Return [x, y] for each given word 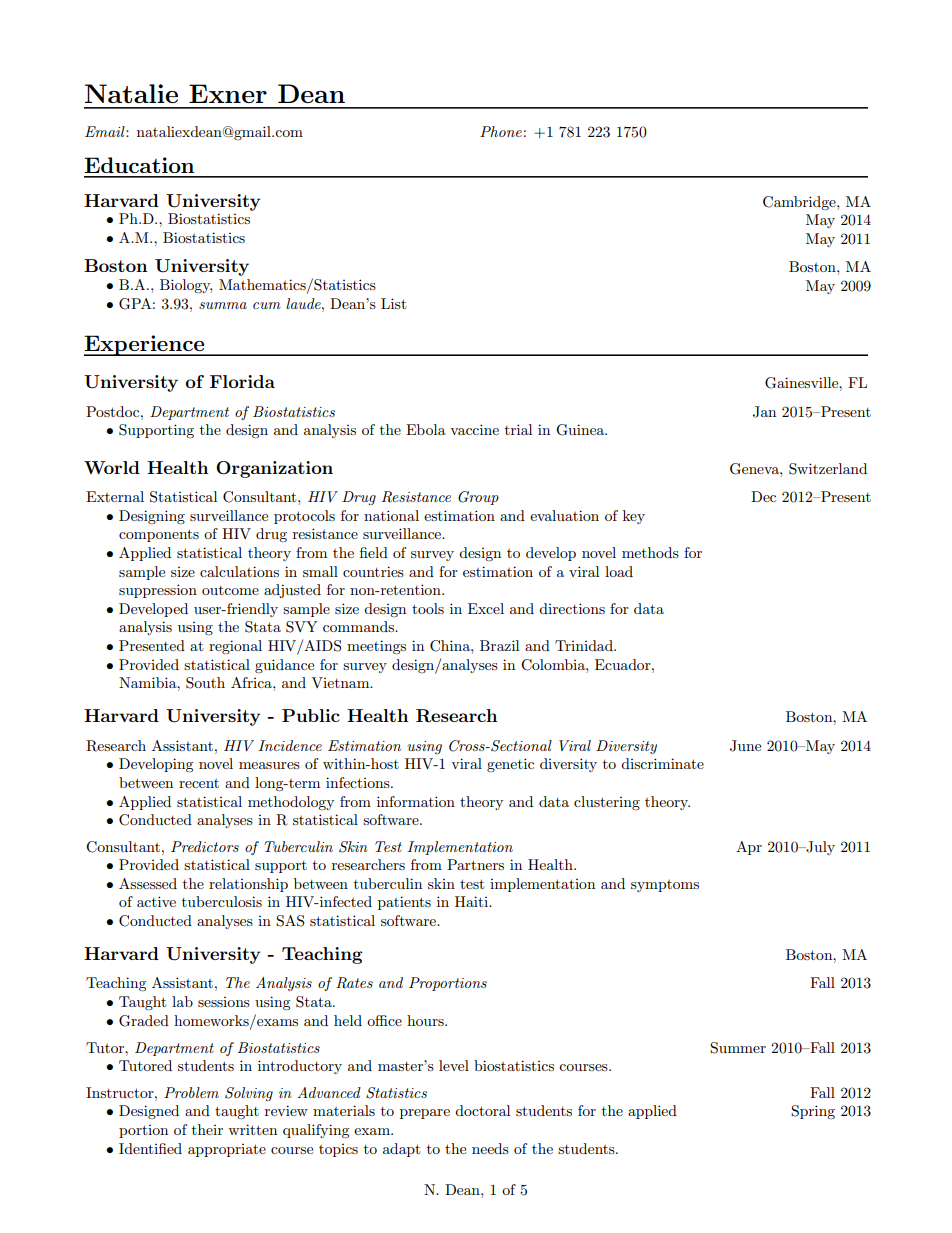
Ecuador [624, 664]
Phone [501, 131]
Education [139, 165]
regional [235, 647]
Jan [764, 412]
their [207, 1129]
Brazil [499, 645]
